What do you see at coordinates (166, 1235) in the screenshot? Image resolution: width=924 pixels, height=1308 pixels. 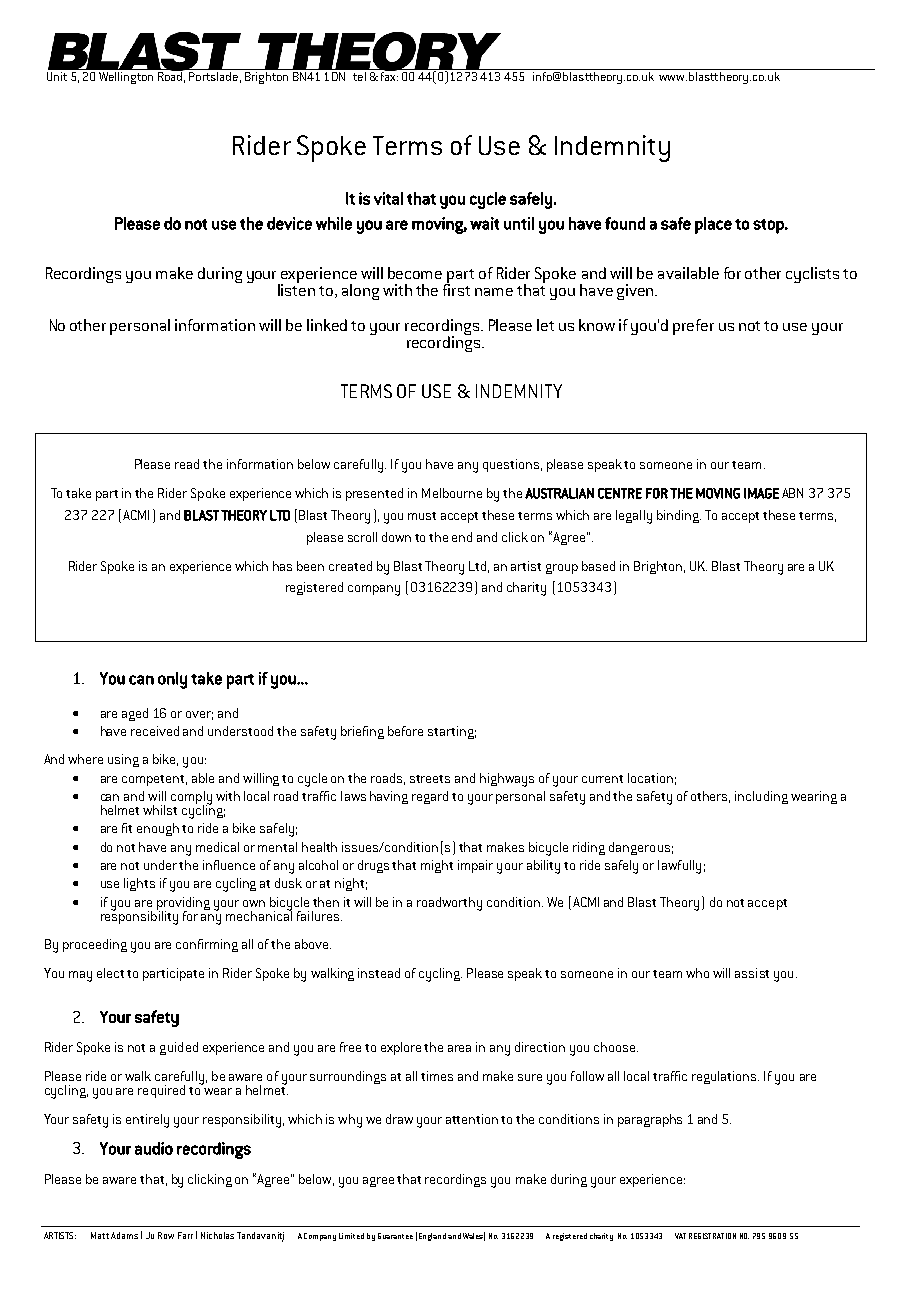 I see `Row` at bounding box center [166, 1235].
